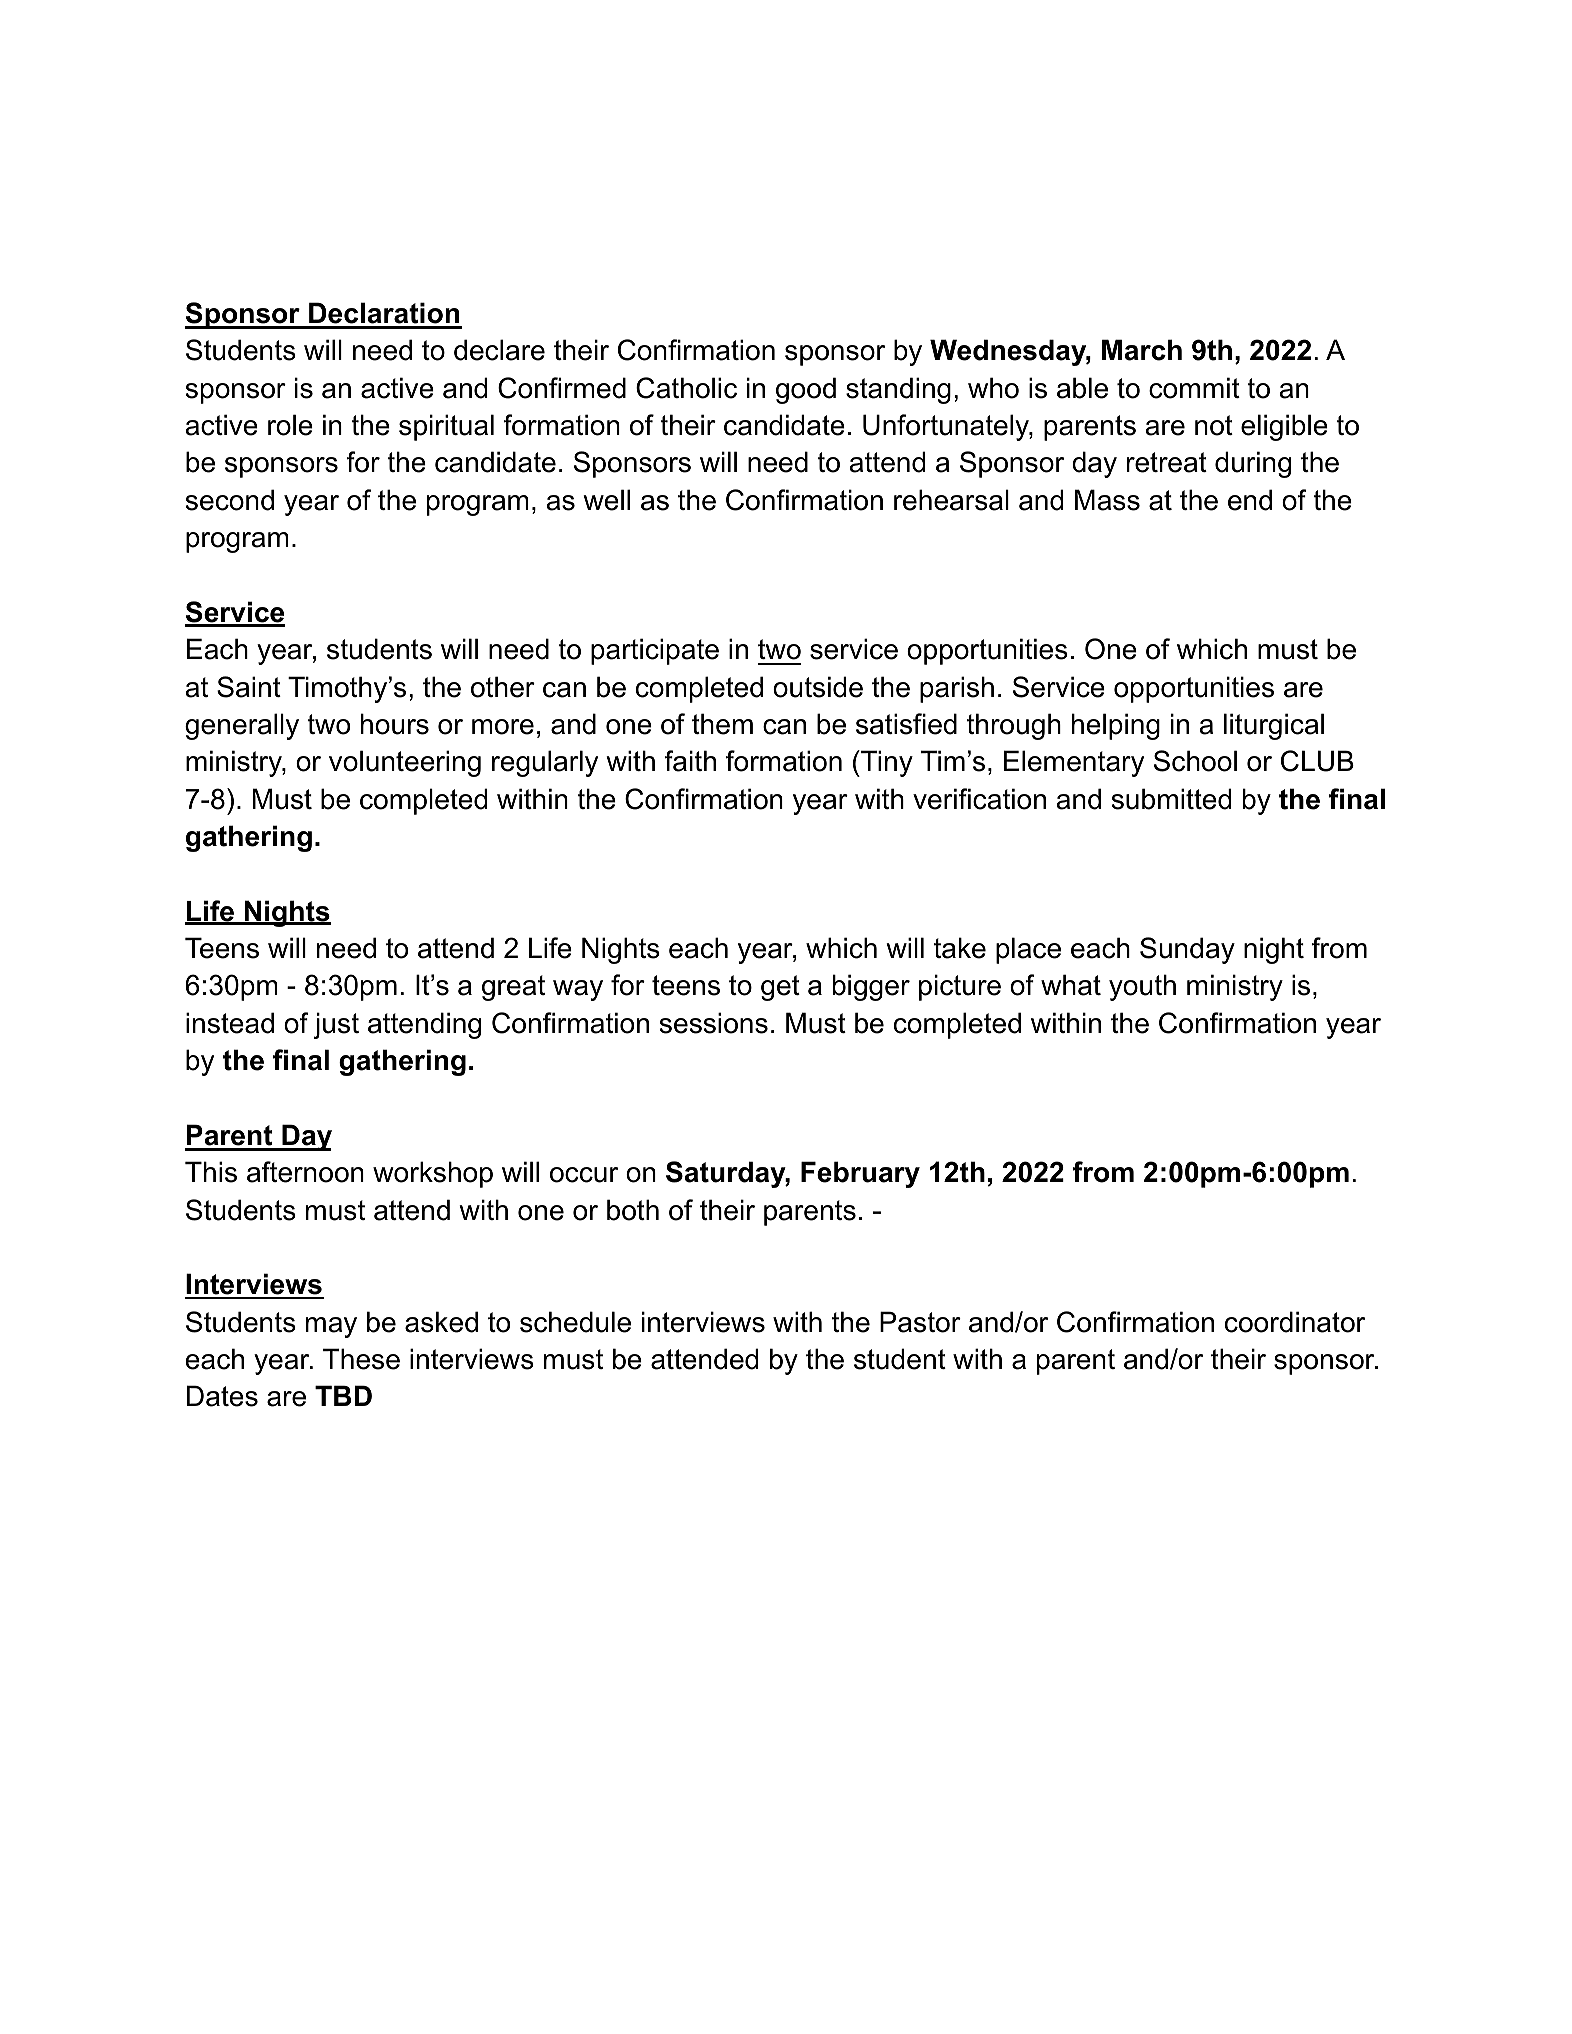 Image resolution: width=1572 pixels, height=2034 pixels. I want to click on commit, so click(1194, 388).
